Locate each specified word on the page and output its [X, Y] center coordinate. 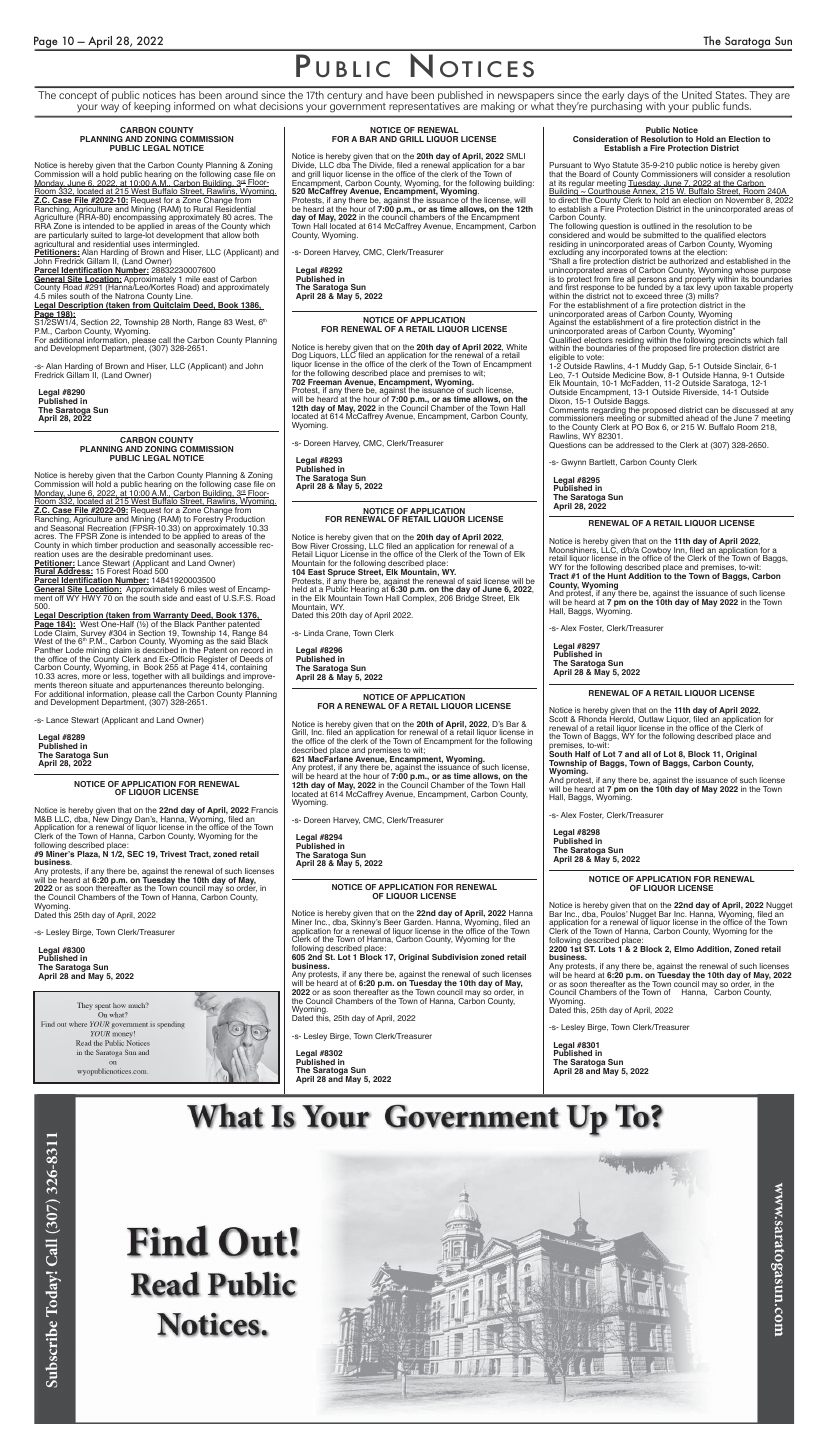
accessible [237, 545]
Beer [392, 922]
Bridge [467, 598]
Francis [264, 810]
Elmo [684, 949]
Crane [338, 633]
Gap [677, 368]
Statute [625, 165]
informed [194, 106]
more [91, 676]
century [344, 96]
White [516, 348]
